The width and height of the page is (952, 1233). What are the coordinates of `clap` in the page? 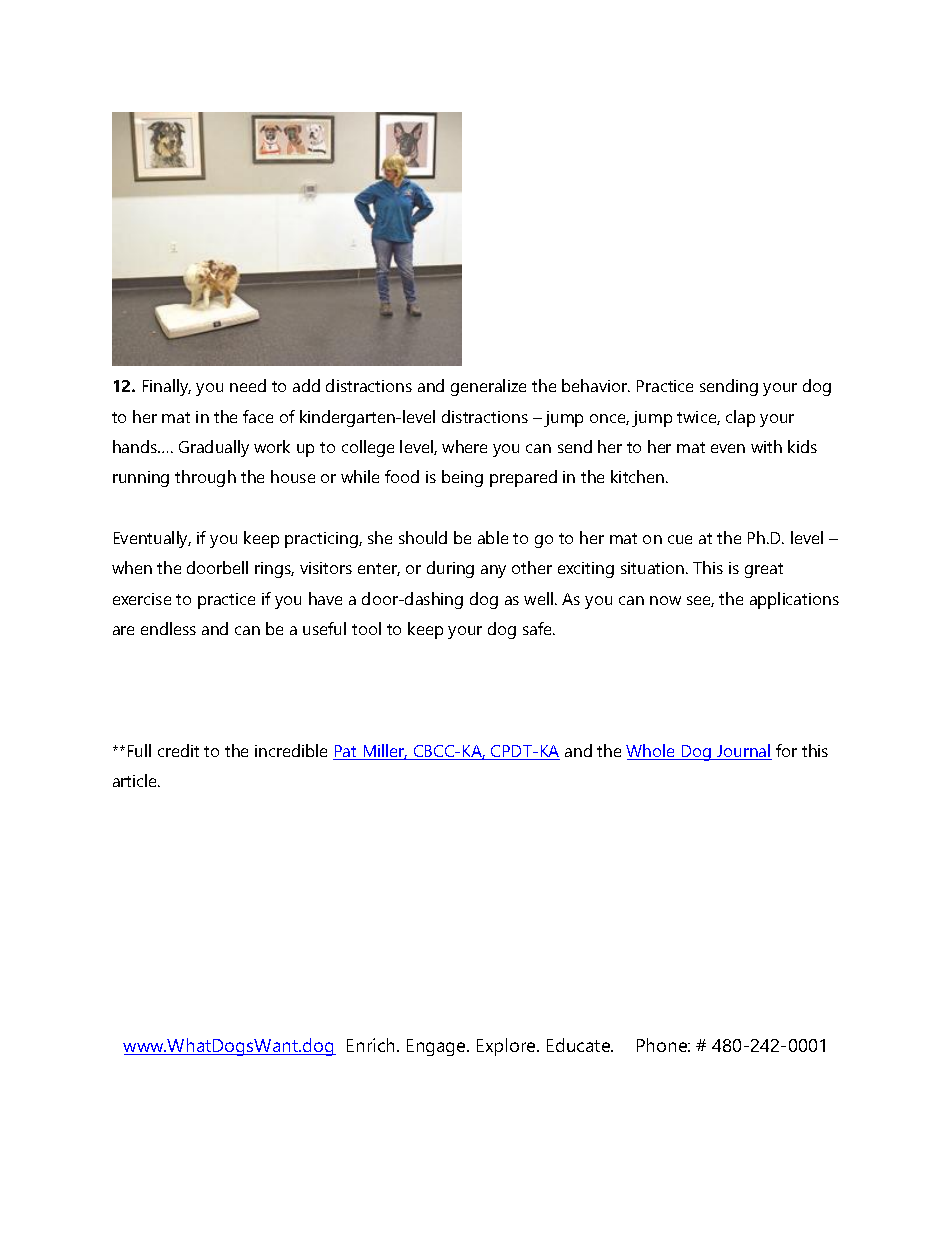 It's located at (740, 418).
